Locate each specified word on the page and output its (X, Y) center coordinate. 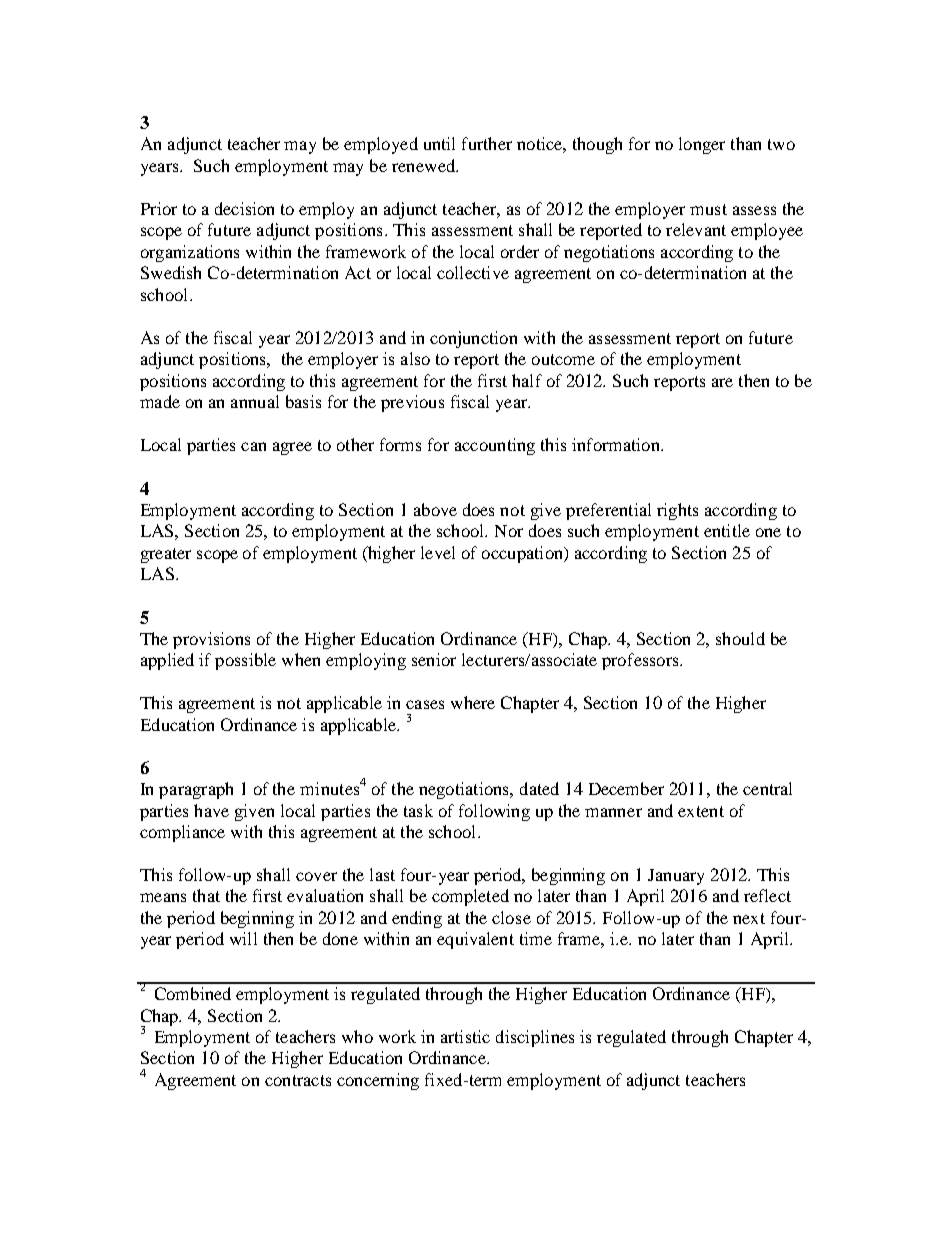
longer (702, 145)
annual (255, 401)
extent (701, 811)
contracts (298, 1080)
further (487, 143)
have (211, 810)
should (740, 638)
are (722, 382)
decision (244, 208)
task (418, 810)
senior (434, 659)
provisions (211, 640)
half (527, 380)
